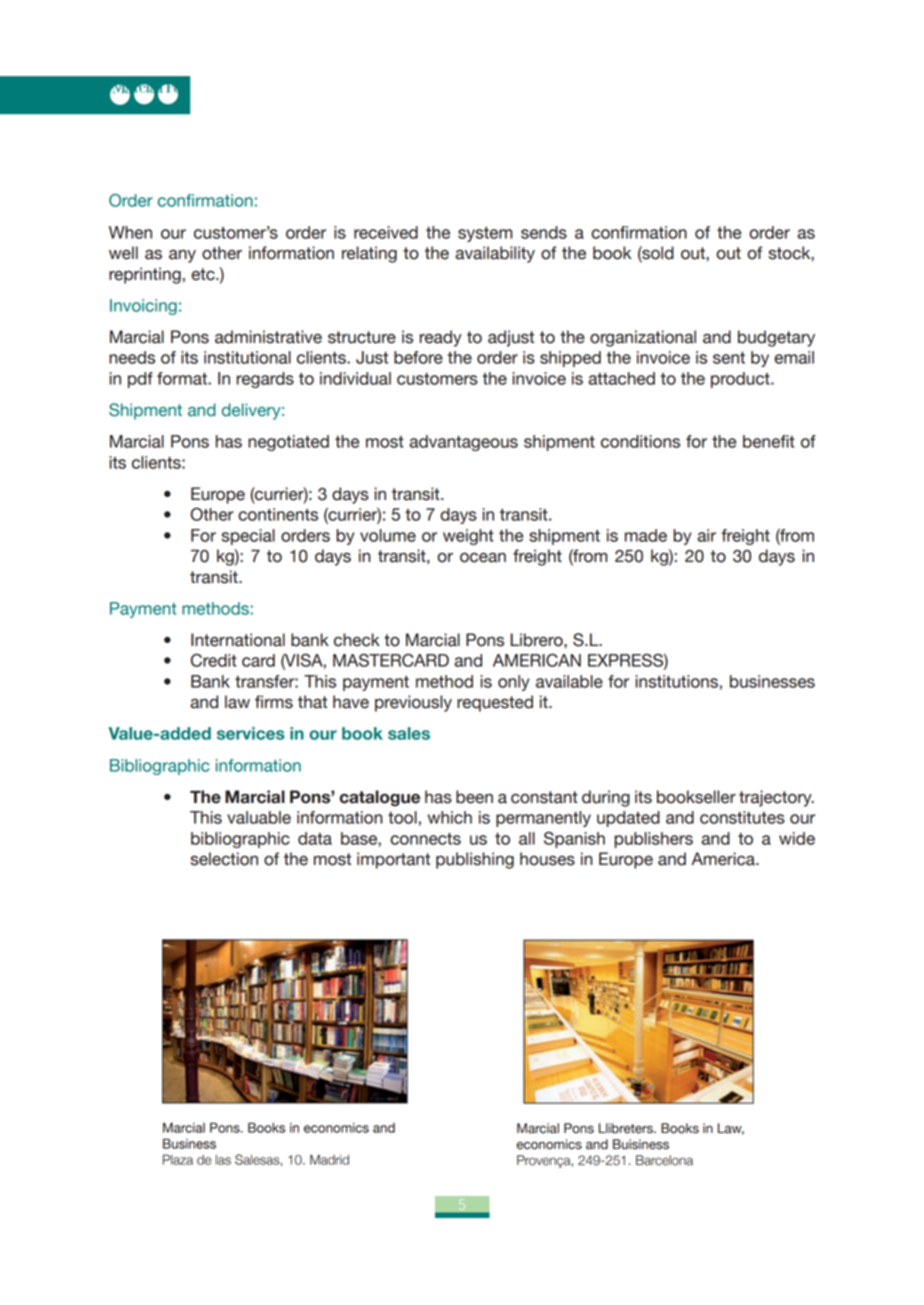 Image resolution: width=924 pixels, height=1305 pixels. I want to click on publishers, so click(653, 840).
